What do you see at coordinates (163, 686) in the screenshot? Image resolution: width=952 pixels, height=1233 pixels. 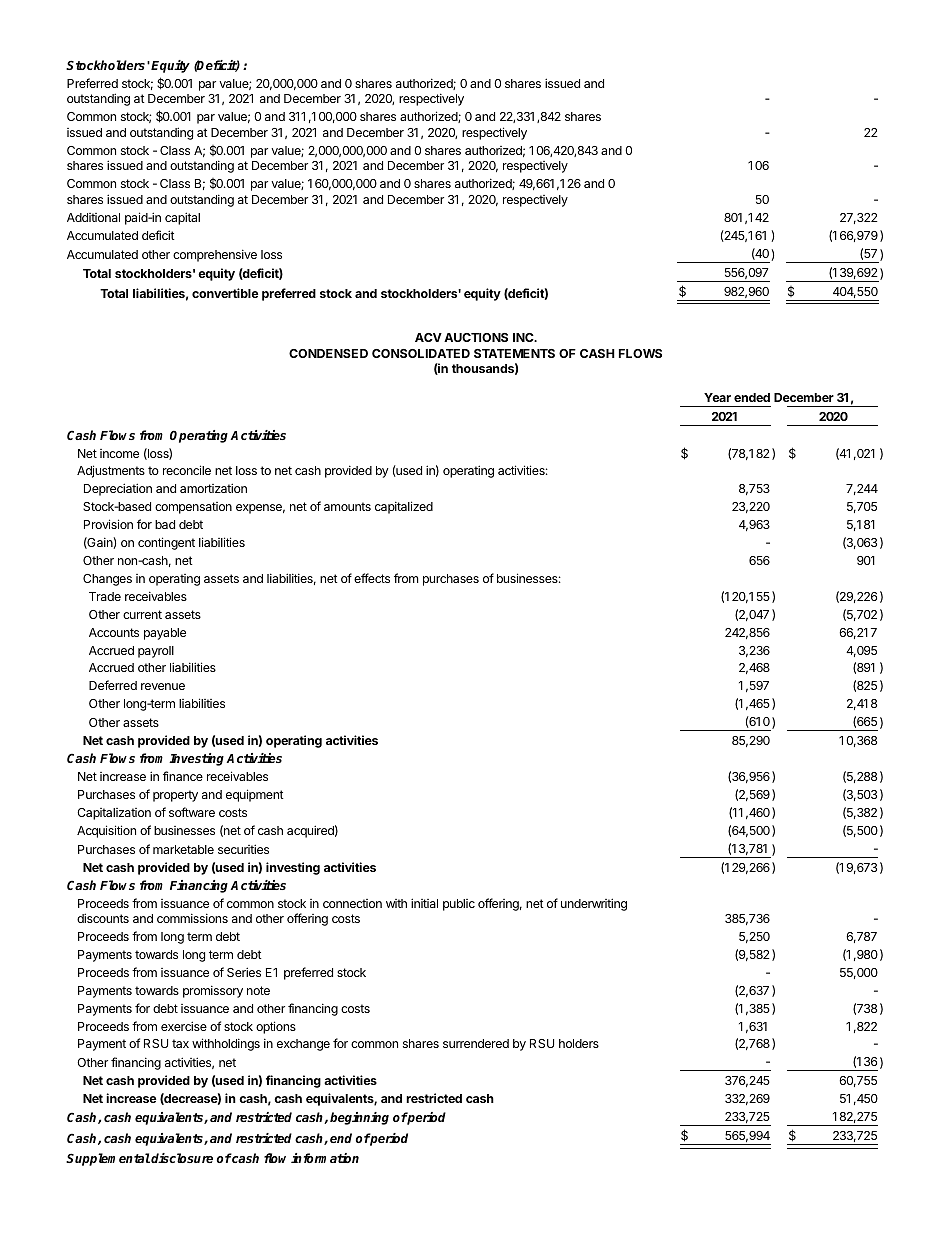 I see `revenue` at bounding box center [163, 686].
